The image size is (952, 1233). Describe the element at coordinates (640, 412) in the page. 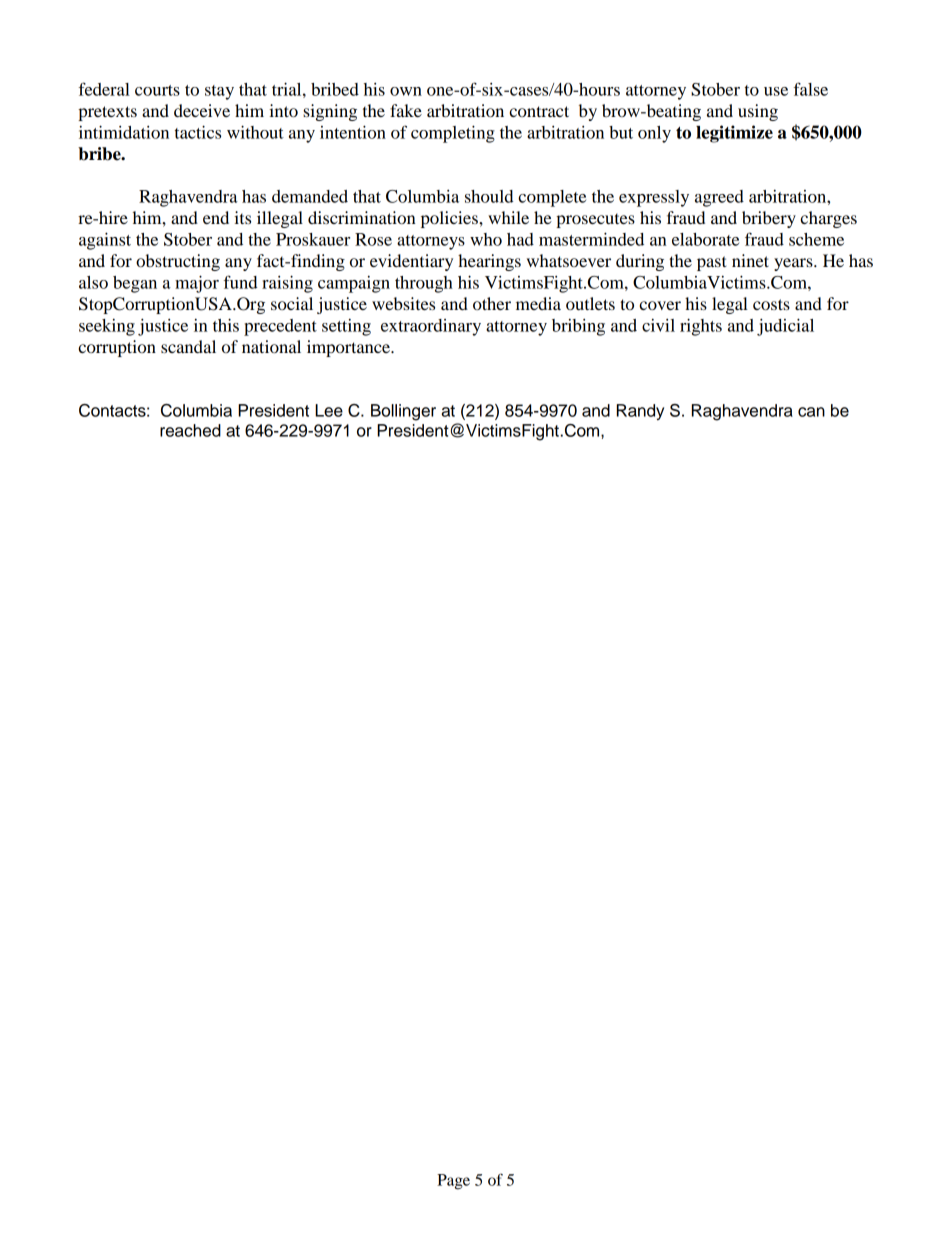

I see `Randy` at that location.
